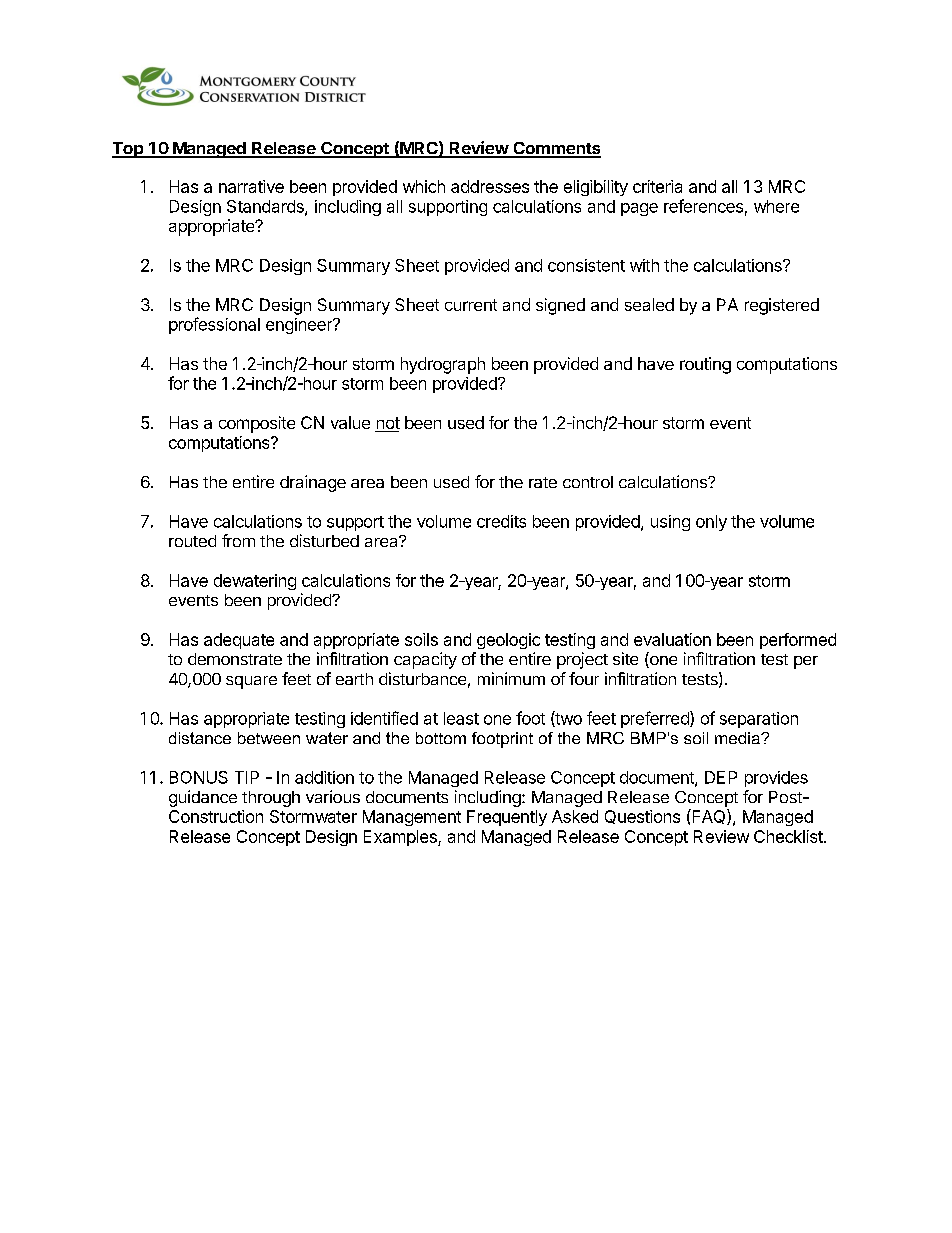  What do you see at coordinates (507, 818) in the screenshot?
I see `Frequently` at bounding box center [507, 818].
